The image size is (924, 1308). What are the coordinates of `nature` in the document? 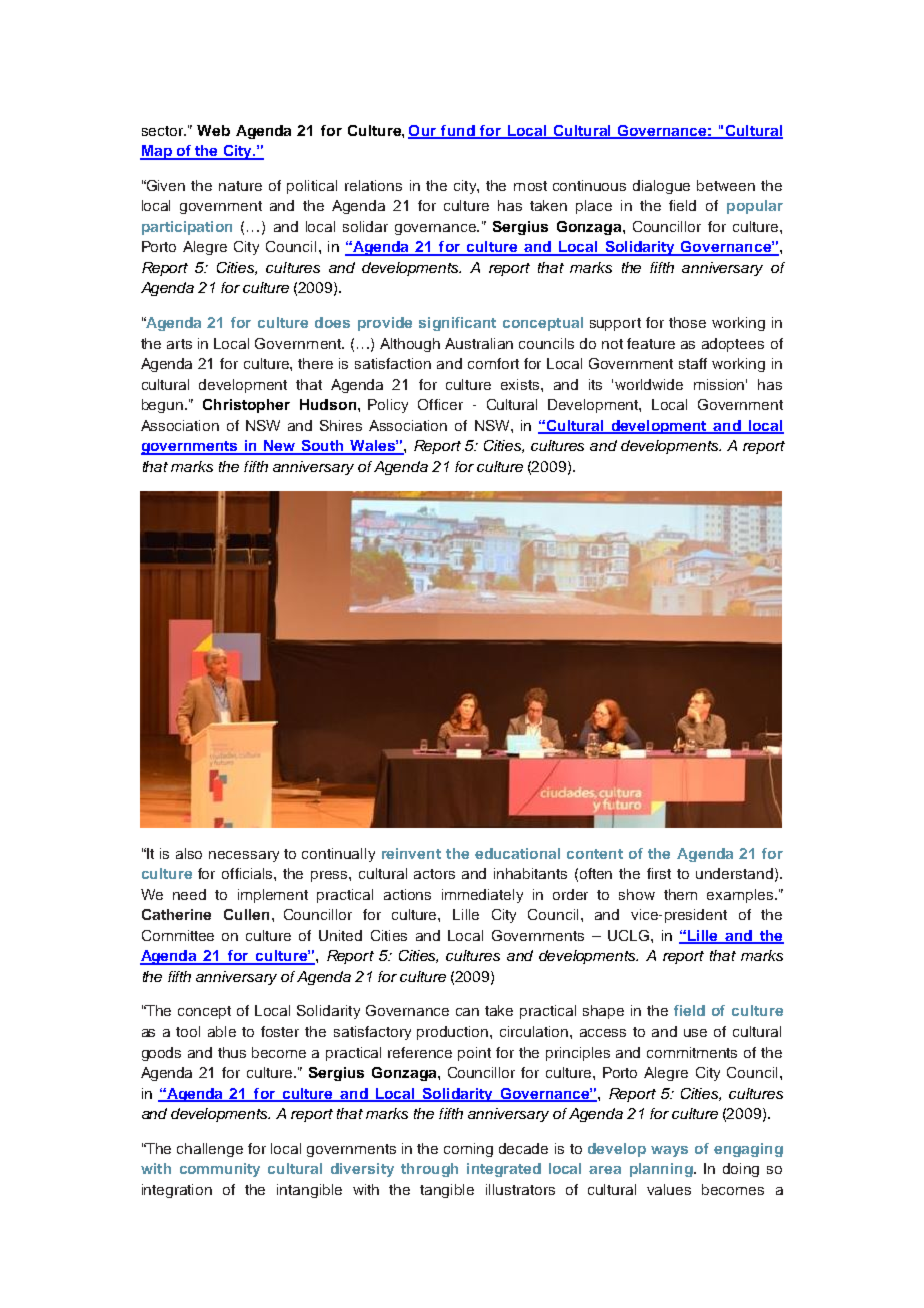 It's located at (240, 186).
